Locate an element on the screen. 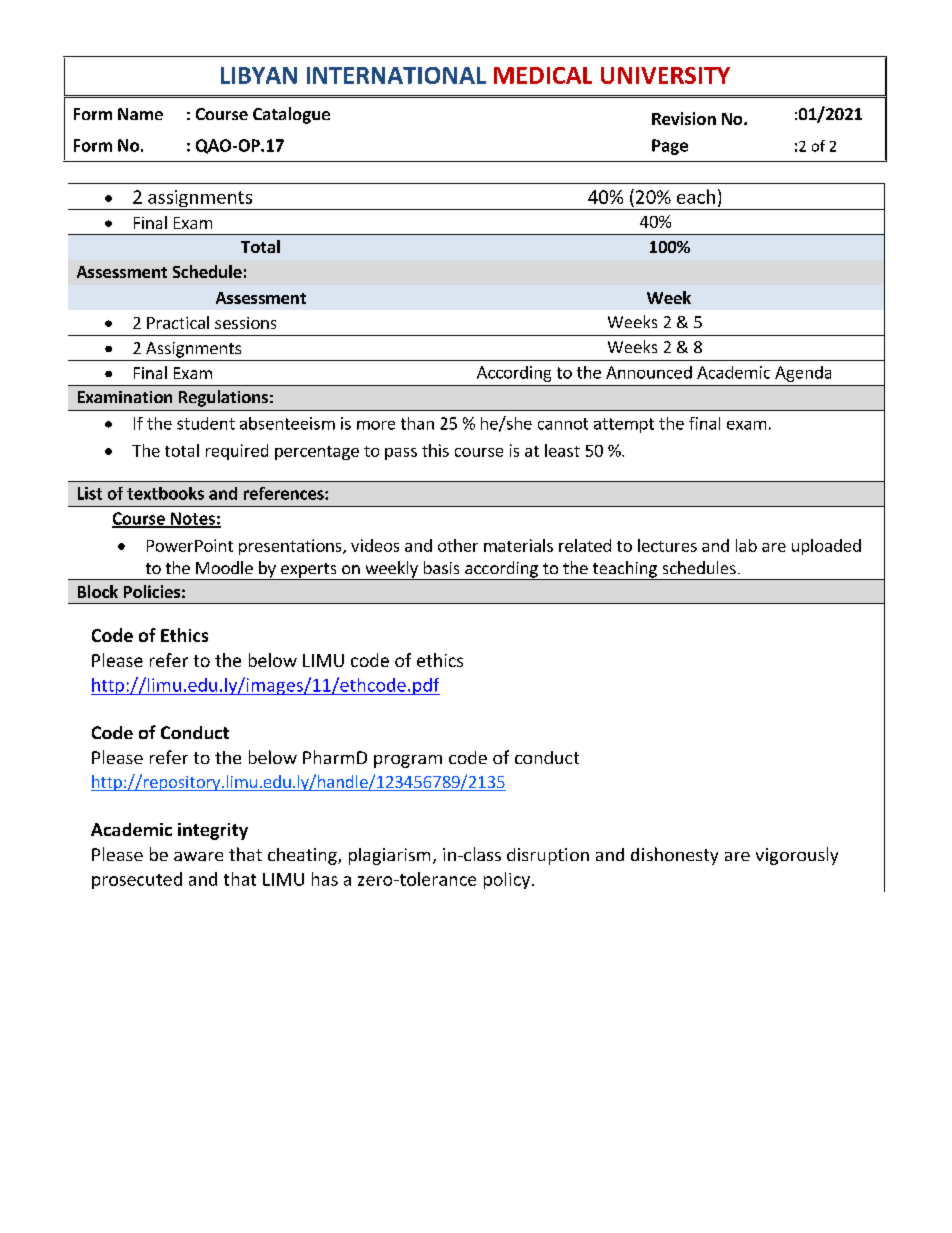  lab is located at coordinates (746, 545).
